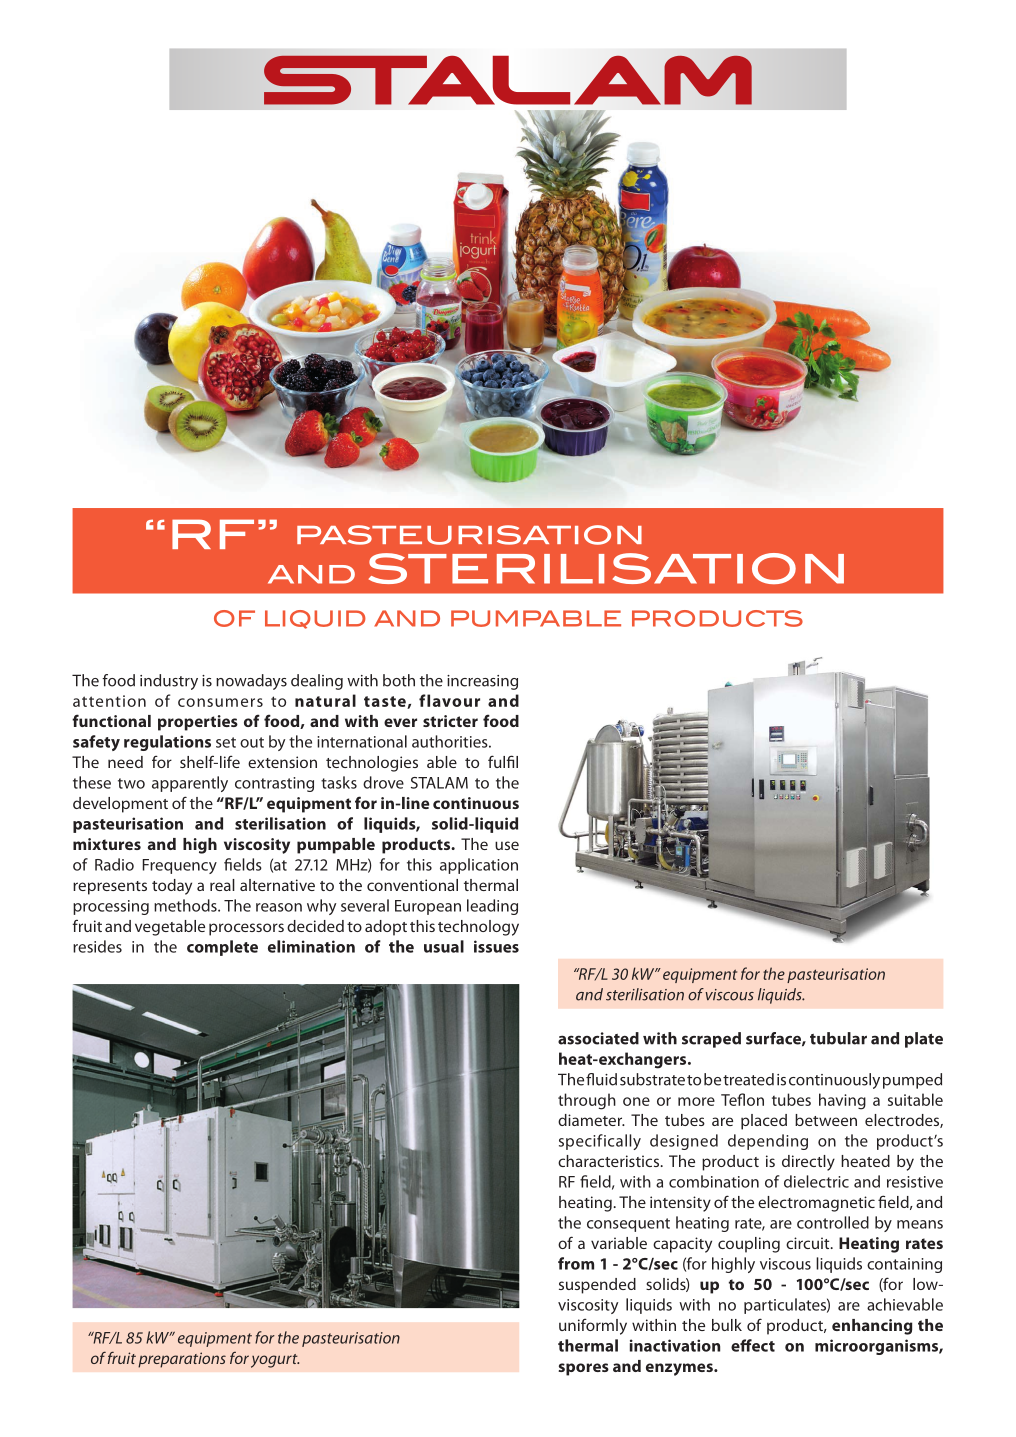  What do you see at coordinates (583, 1369) in the screenshot?
I see `spores` at bounding box center [583, 1369].
